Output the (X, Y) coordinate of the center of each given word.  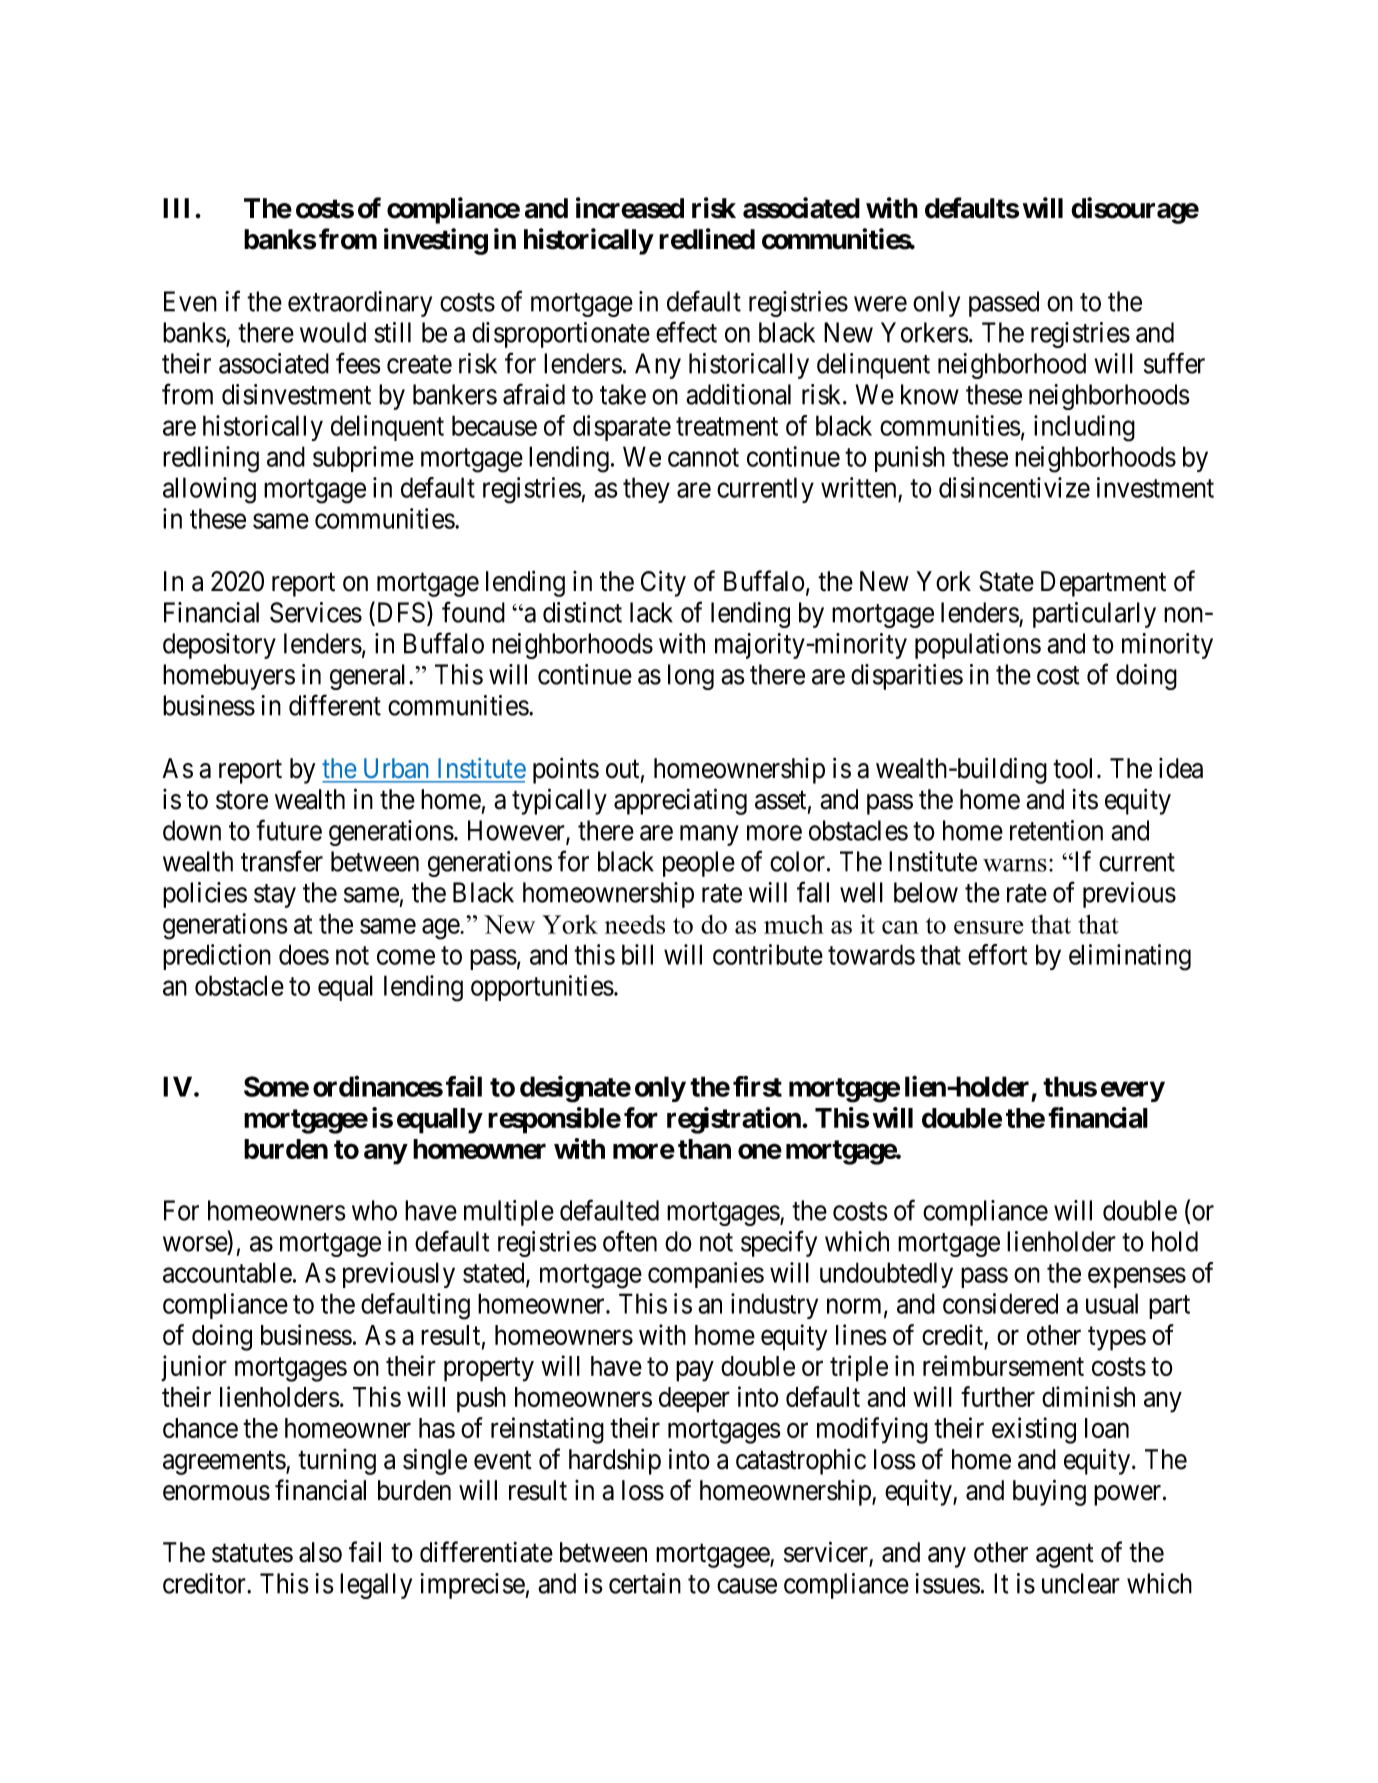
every (1133, 1091)
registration (735, 1120)
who (374, 1210)
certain (645, 1583)
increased (630, 208)
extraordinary (360, 304)
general (370, 677)
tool (1075, 768)
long (691, 677)
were (880, 304)
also (320, 1552)
